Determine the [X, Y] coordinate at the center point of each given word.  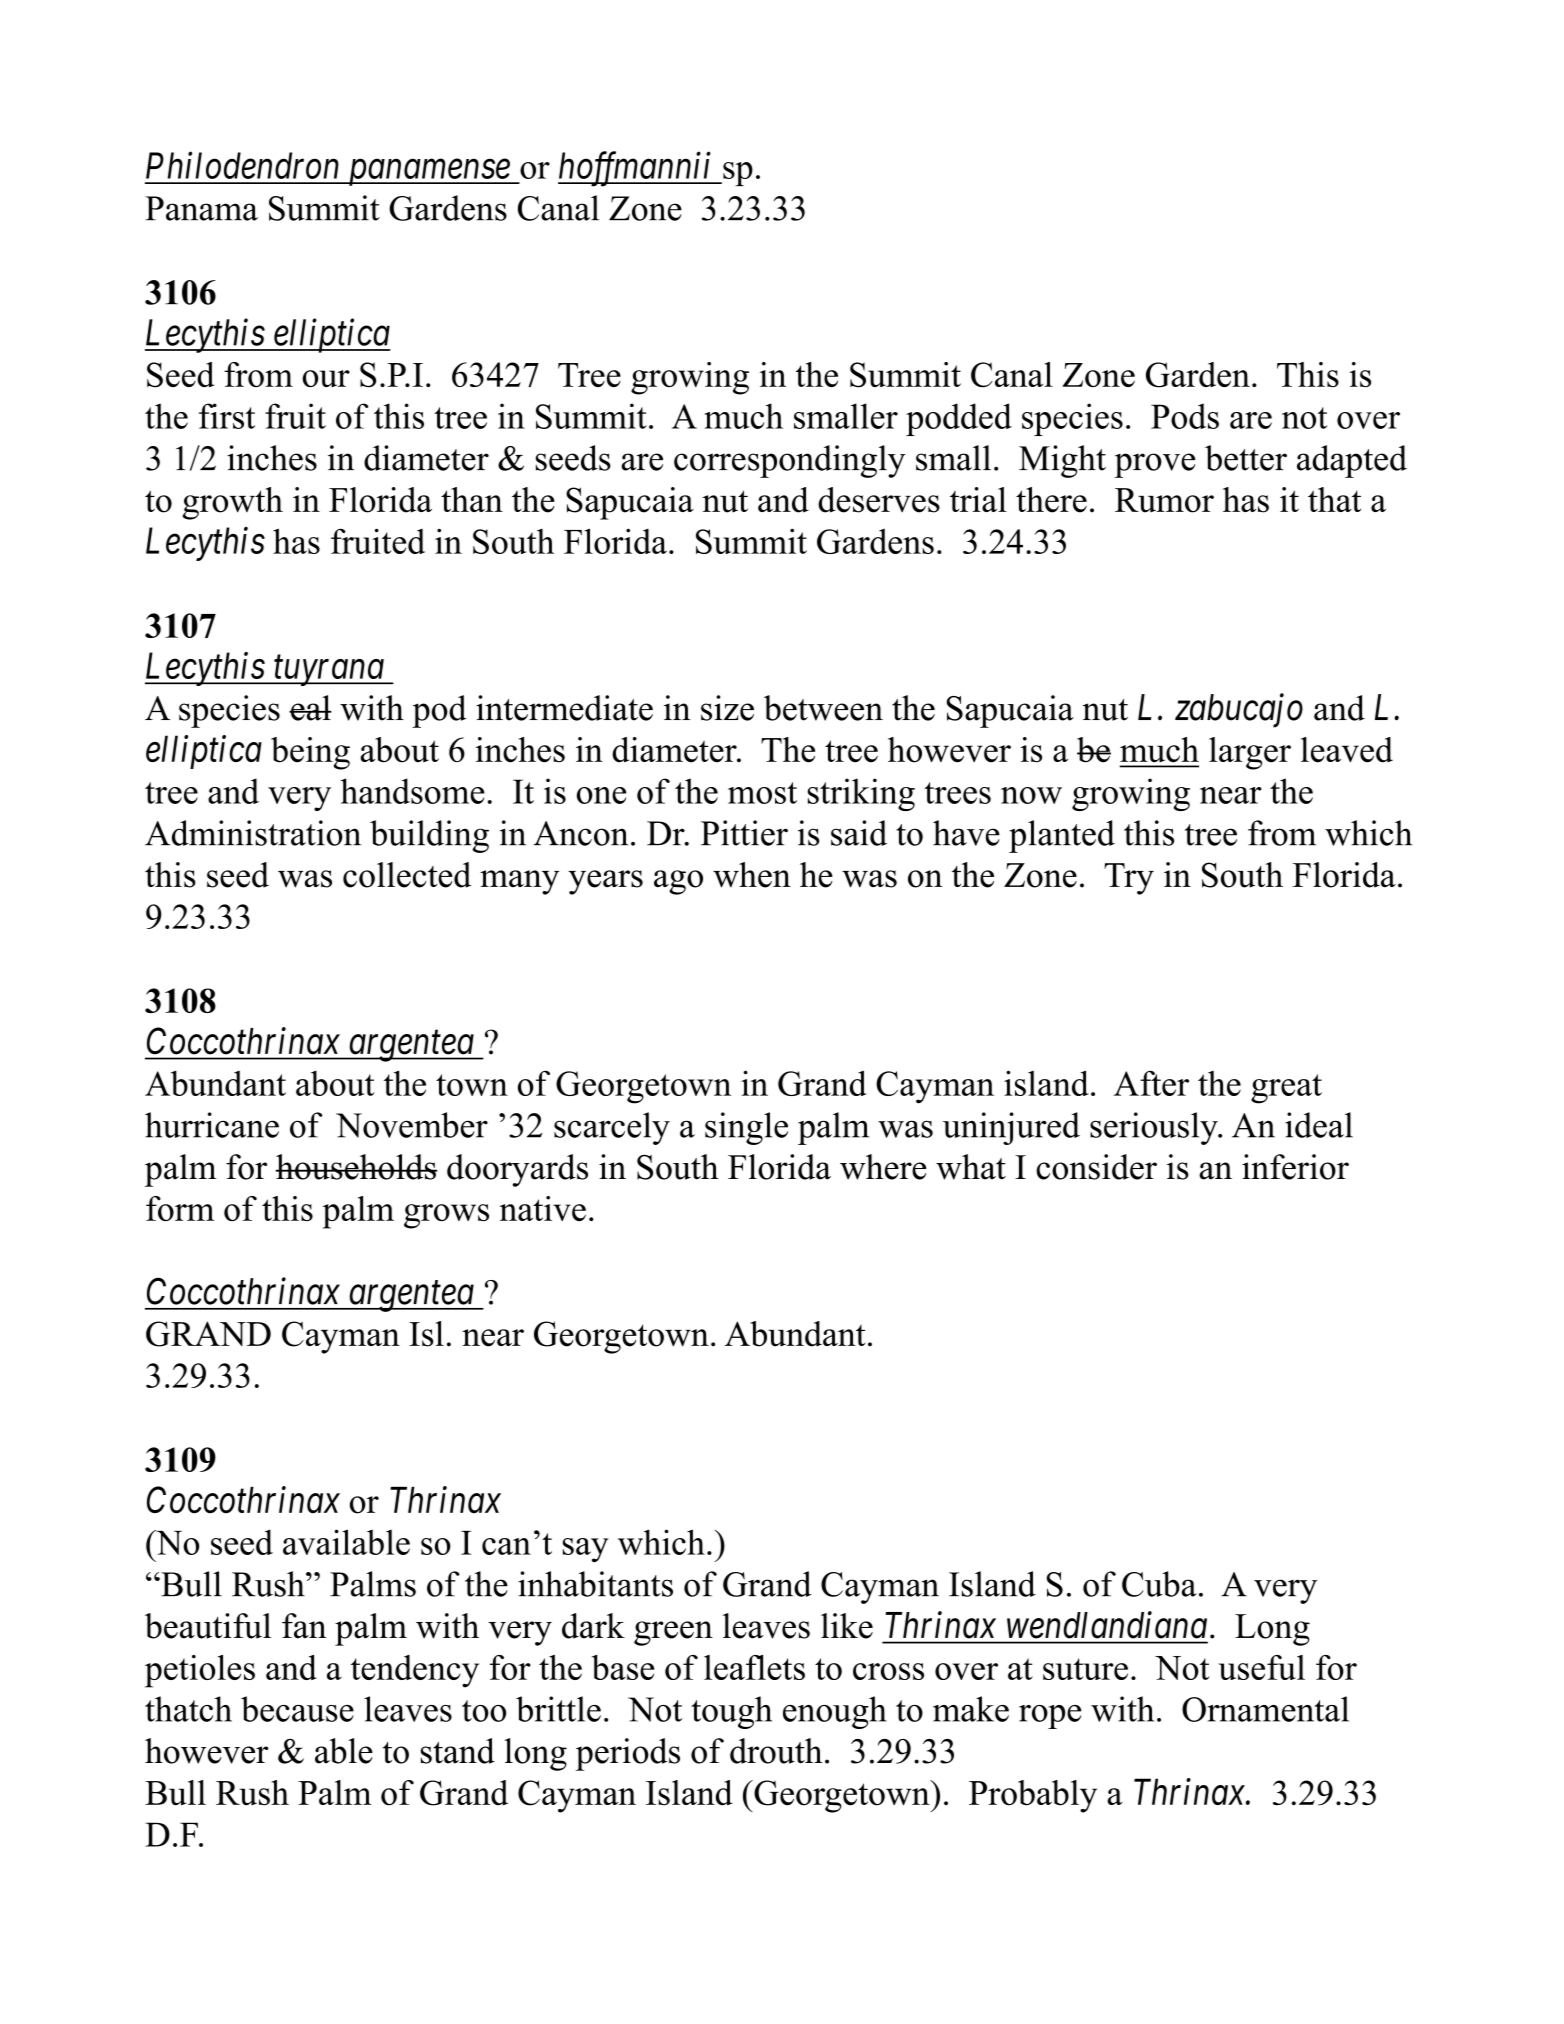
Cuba [1159, 1584]
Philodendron [242, 165]
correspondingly [789, 461]
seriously [1155, 1128]
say [586, 1550]
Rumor [1164, 500]
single [746, 1128]
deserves [879, 500]
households [356, 1167]
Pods [1185, 416]
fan [304, 1626]
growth [233, 503]
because [297, 1709]
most [762, 793]
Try [1129, 879]
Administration [253, 833]
